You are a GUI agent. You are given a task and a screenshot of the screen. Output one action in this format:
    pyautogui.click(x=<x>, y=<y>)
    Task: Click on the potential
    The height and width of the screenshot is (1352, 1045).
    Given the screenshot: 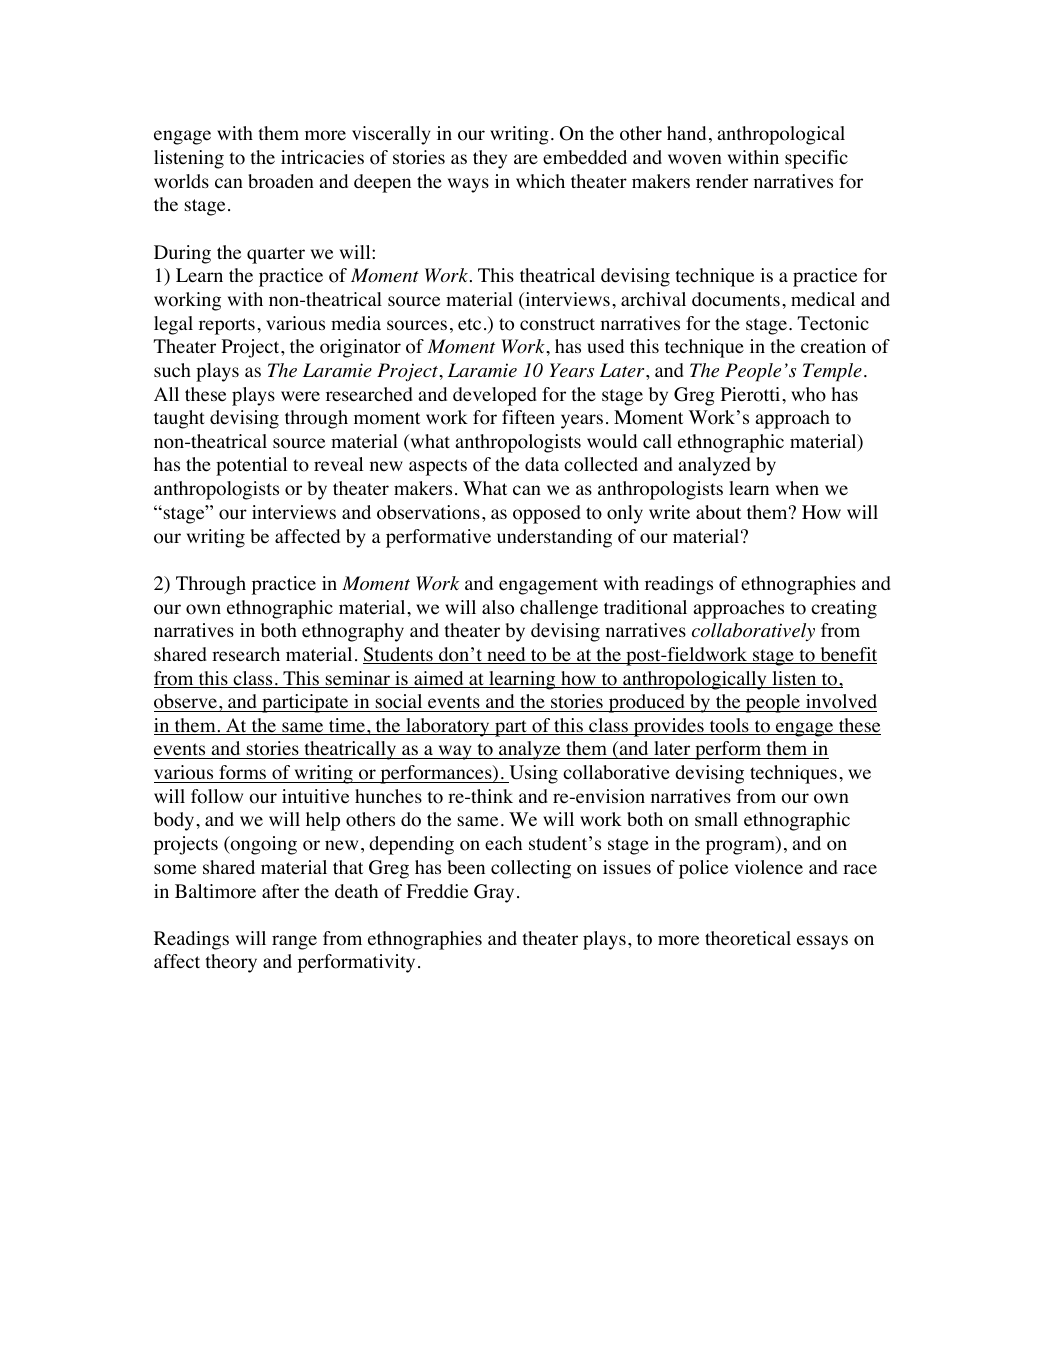 What is the action you would take?
    pyautogui.click(x=251, y=466)
